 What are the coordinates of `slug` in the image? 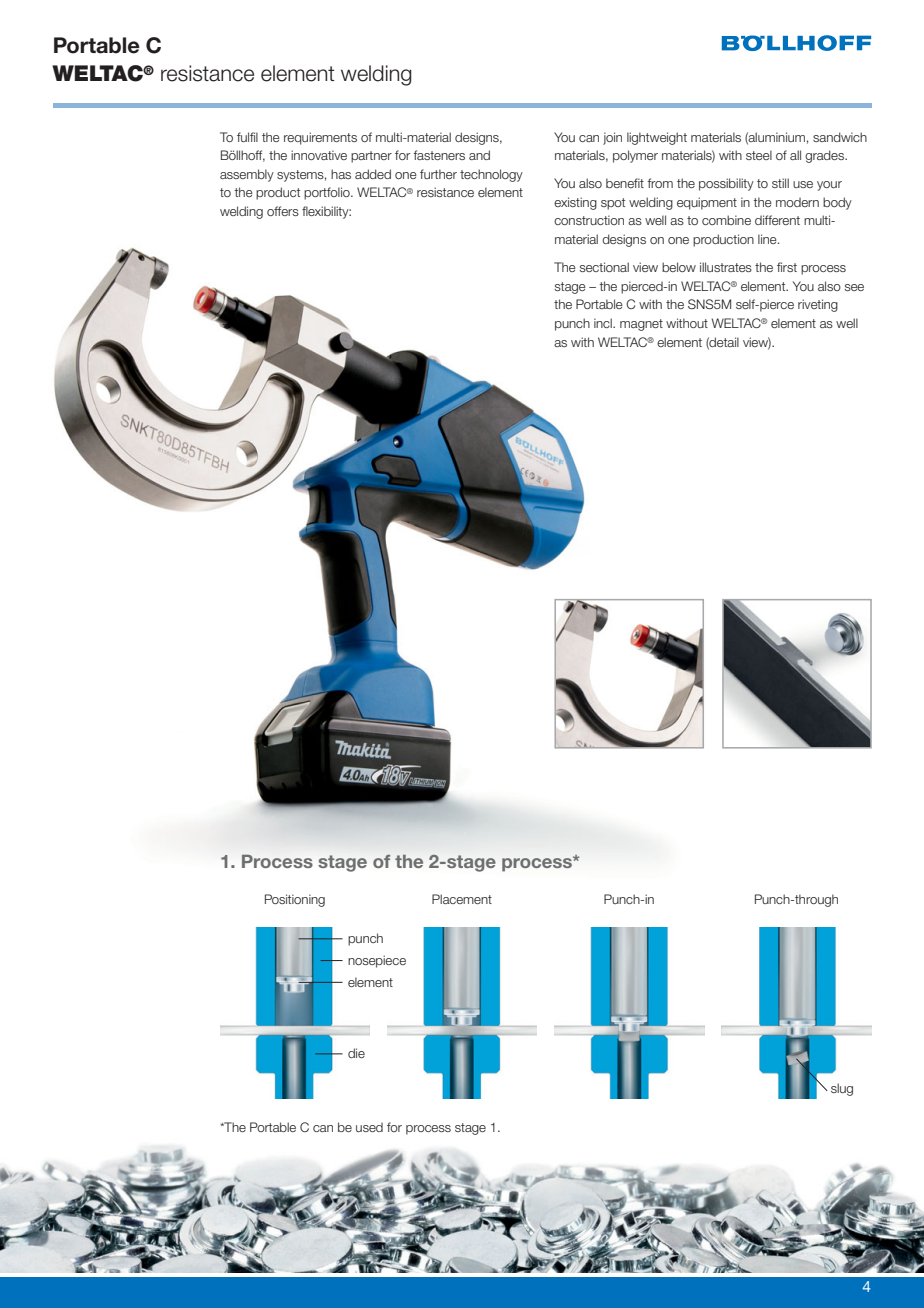 It's located at (842, 1089).
